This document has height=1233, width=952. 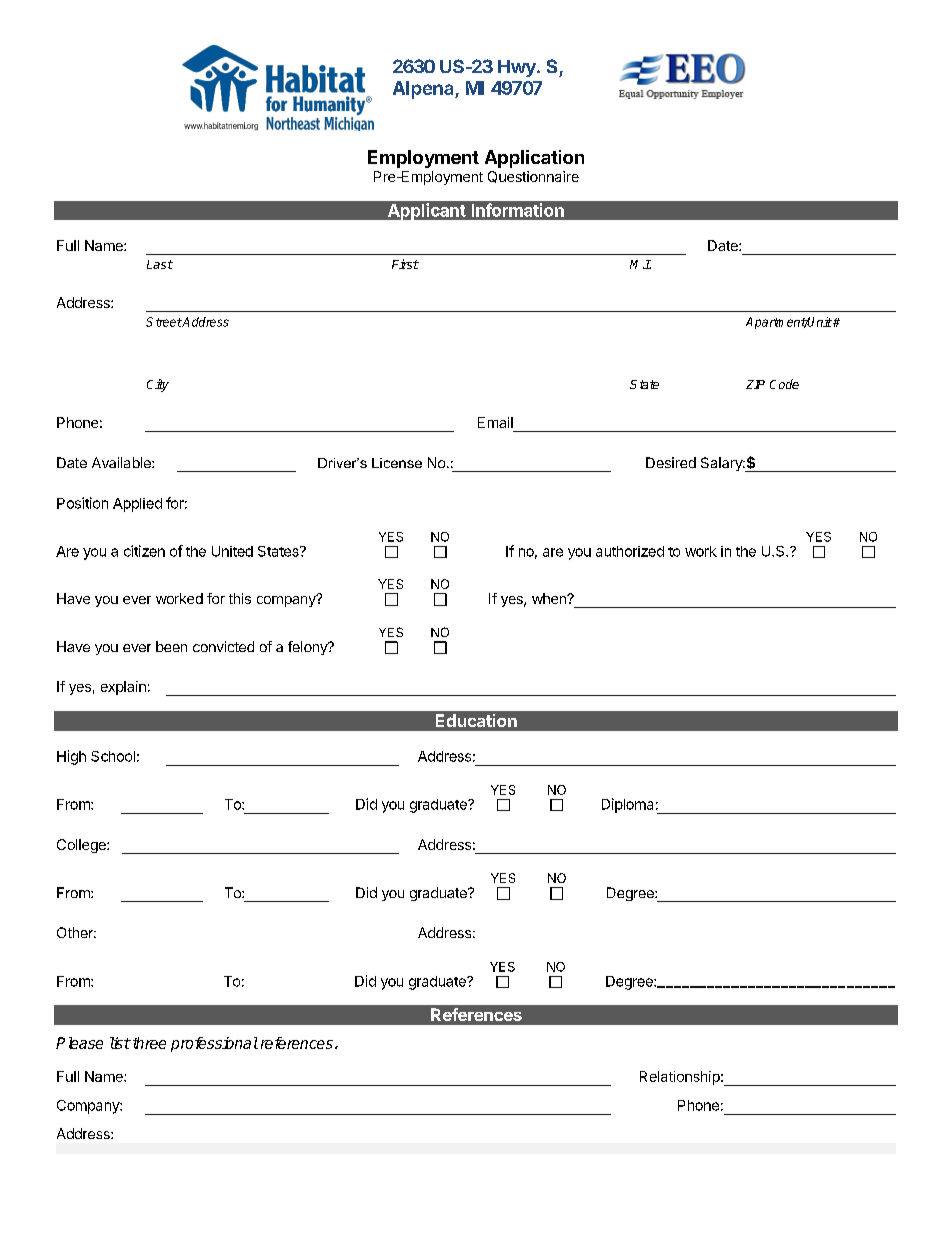 What do you see at coordinates (534, 159) in the document?
I see `Application` at bounding box center [534, 159].
